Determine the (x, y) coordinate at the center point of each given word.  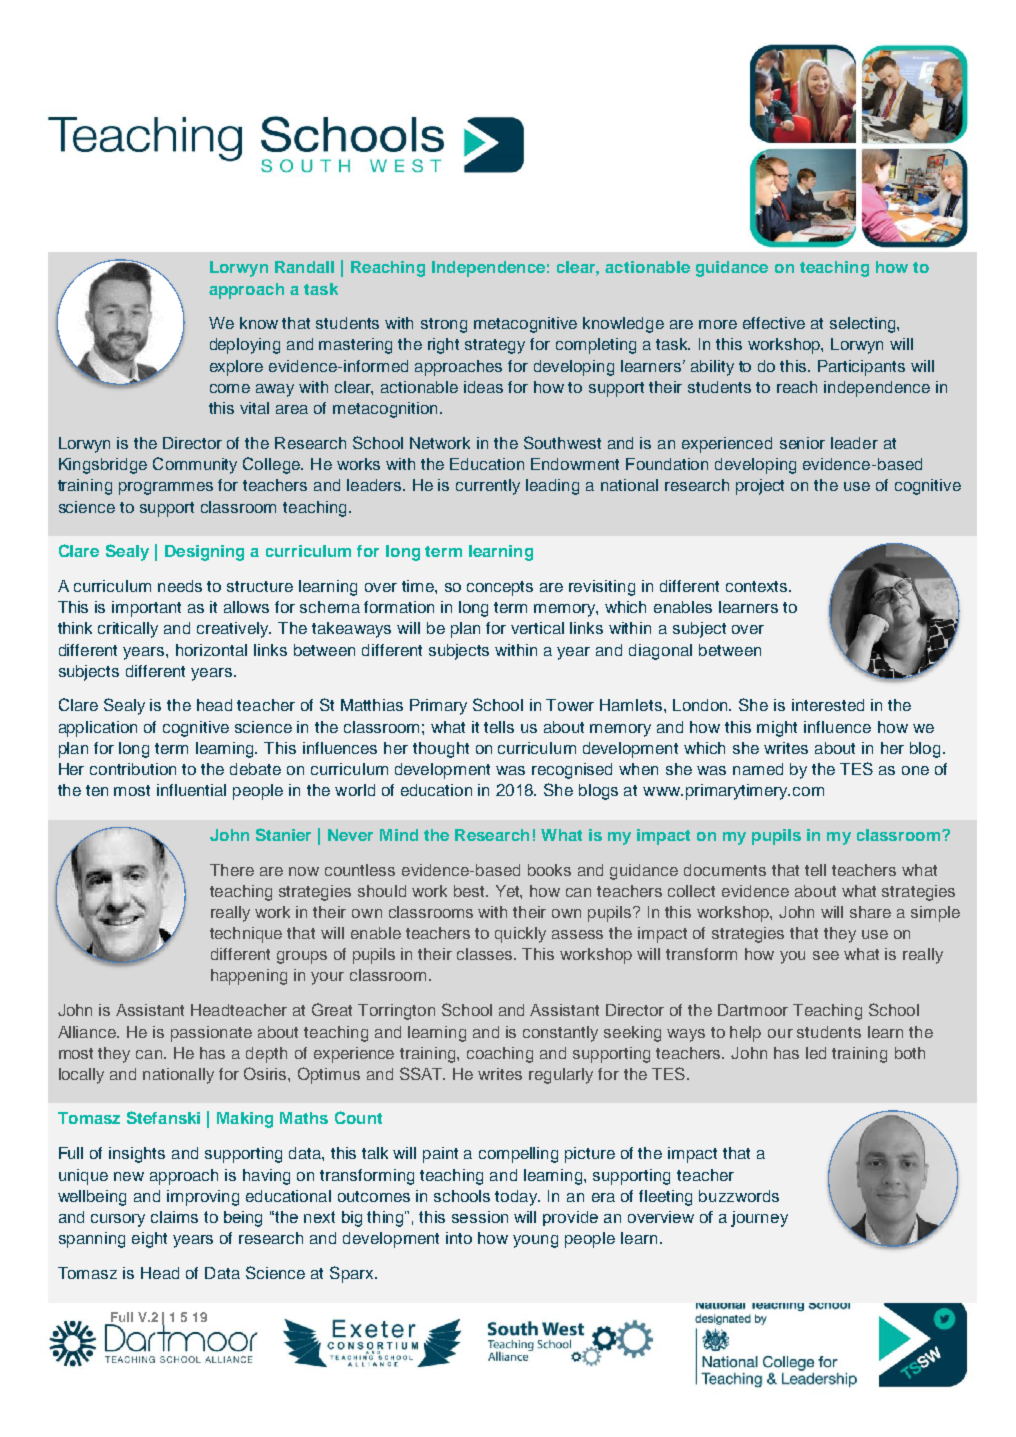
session (480, 1217)
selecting (864, 325)
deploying (245, 346)
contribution (133, 769)
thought (441, 750)
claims (174, 1217)
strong (444, 325)
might (777, 729)
